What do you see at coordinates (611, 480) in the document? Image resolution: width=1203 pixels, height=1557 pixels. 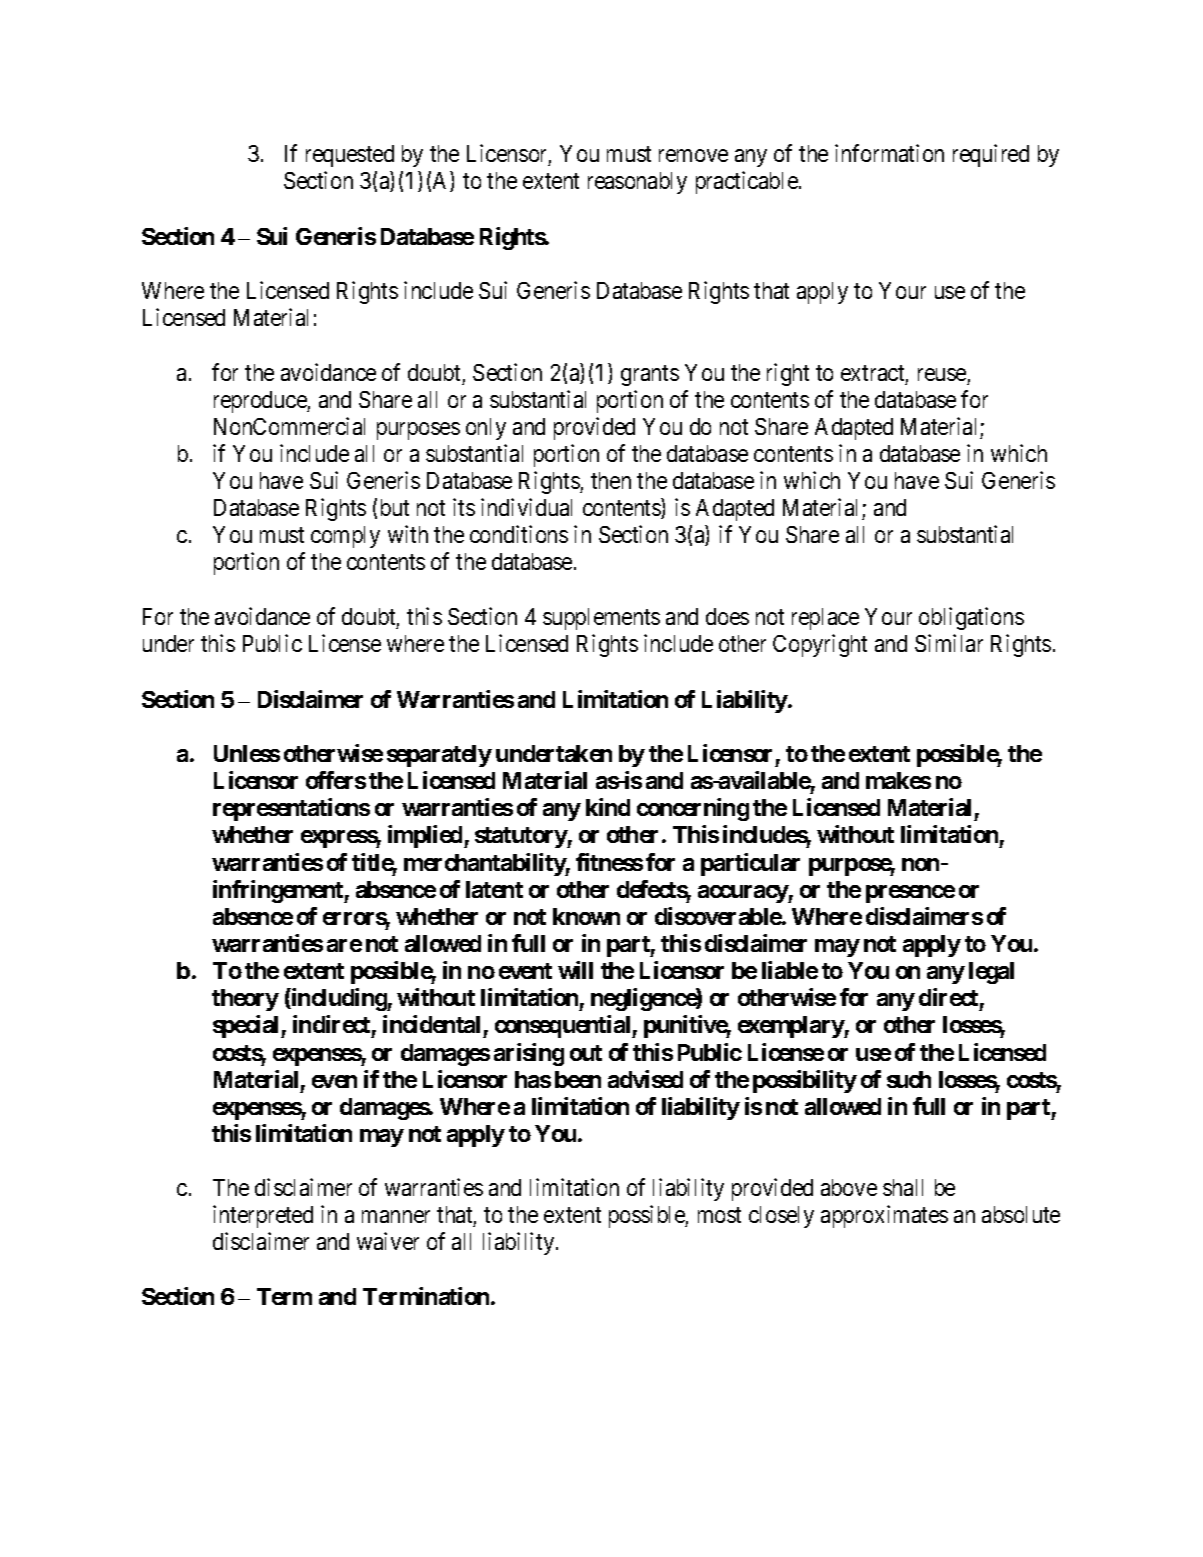 I see `then` at bounding box center [611, 480].
